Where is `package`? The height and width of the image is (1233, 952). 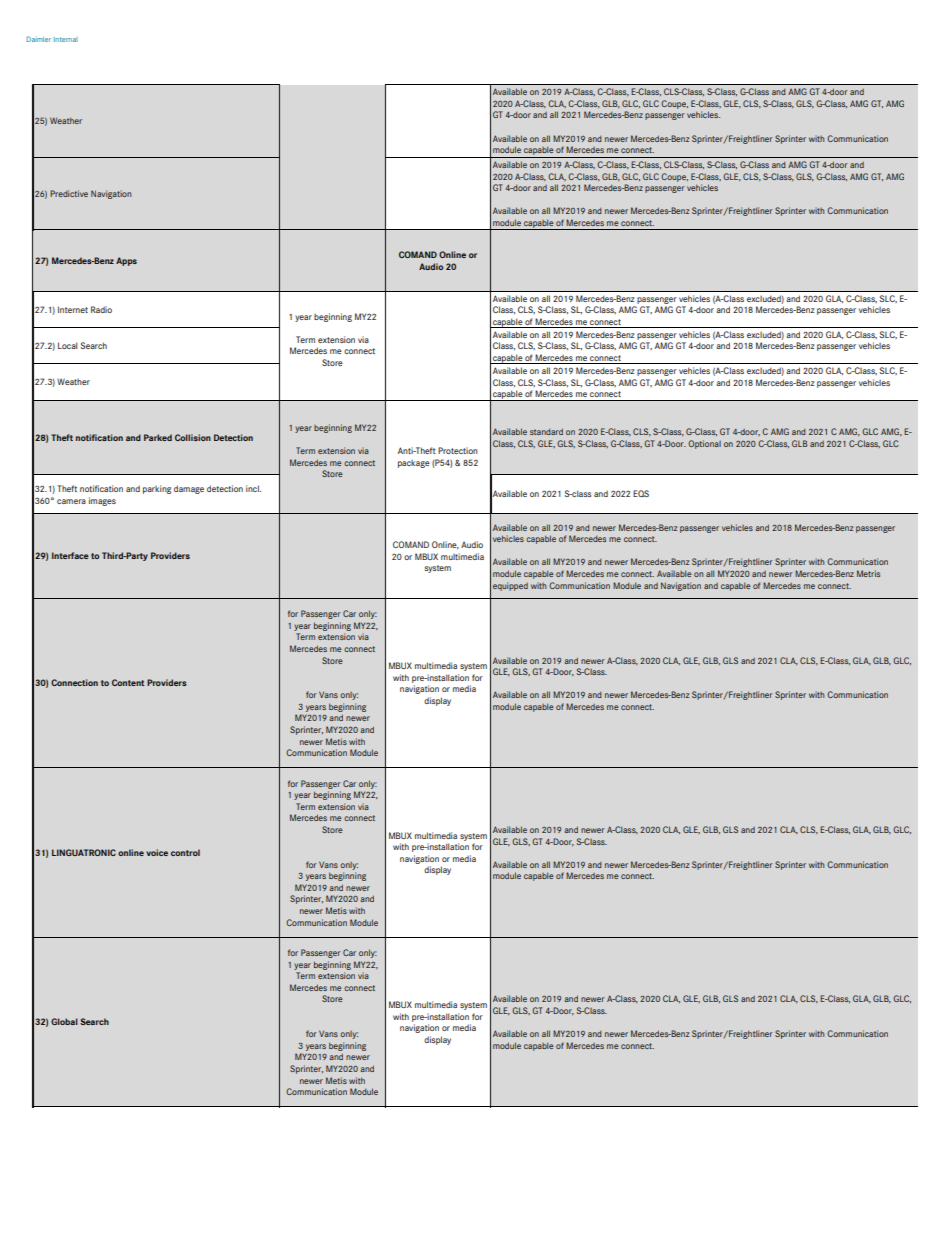 package is located at coordinates (414, 464).
